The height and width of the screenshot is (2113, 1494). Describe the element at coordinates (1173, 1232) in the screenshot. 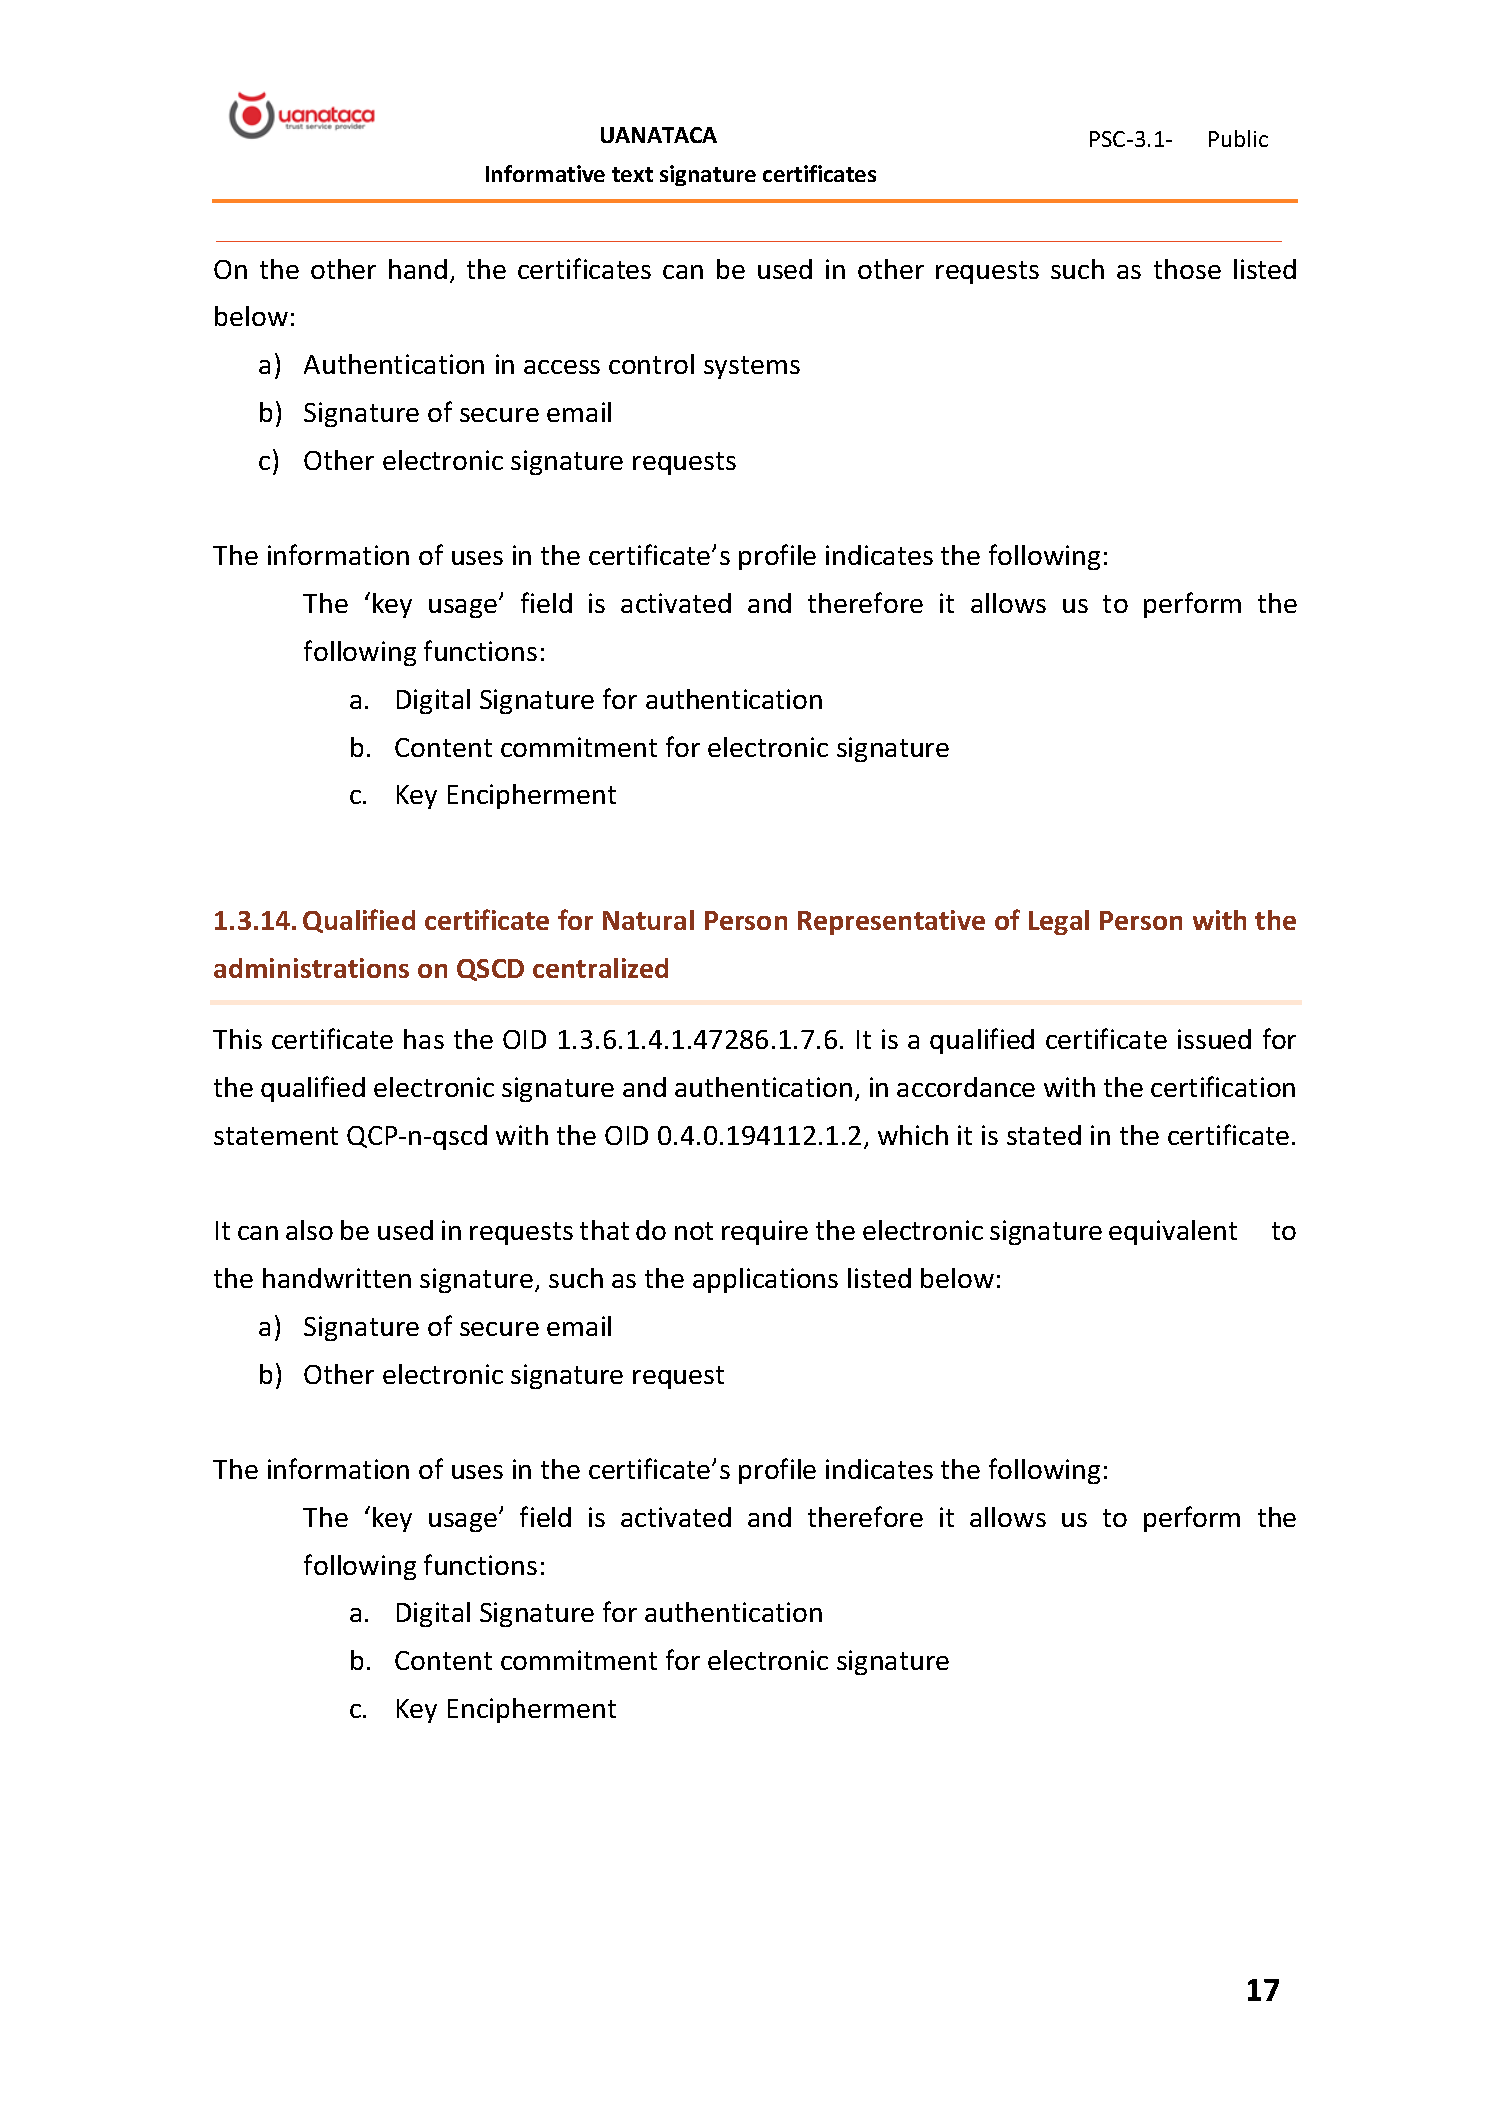

I see `equivalent` at that location.
